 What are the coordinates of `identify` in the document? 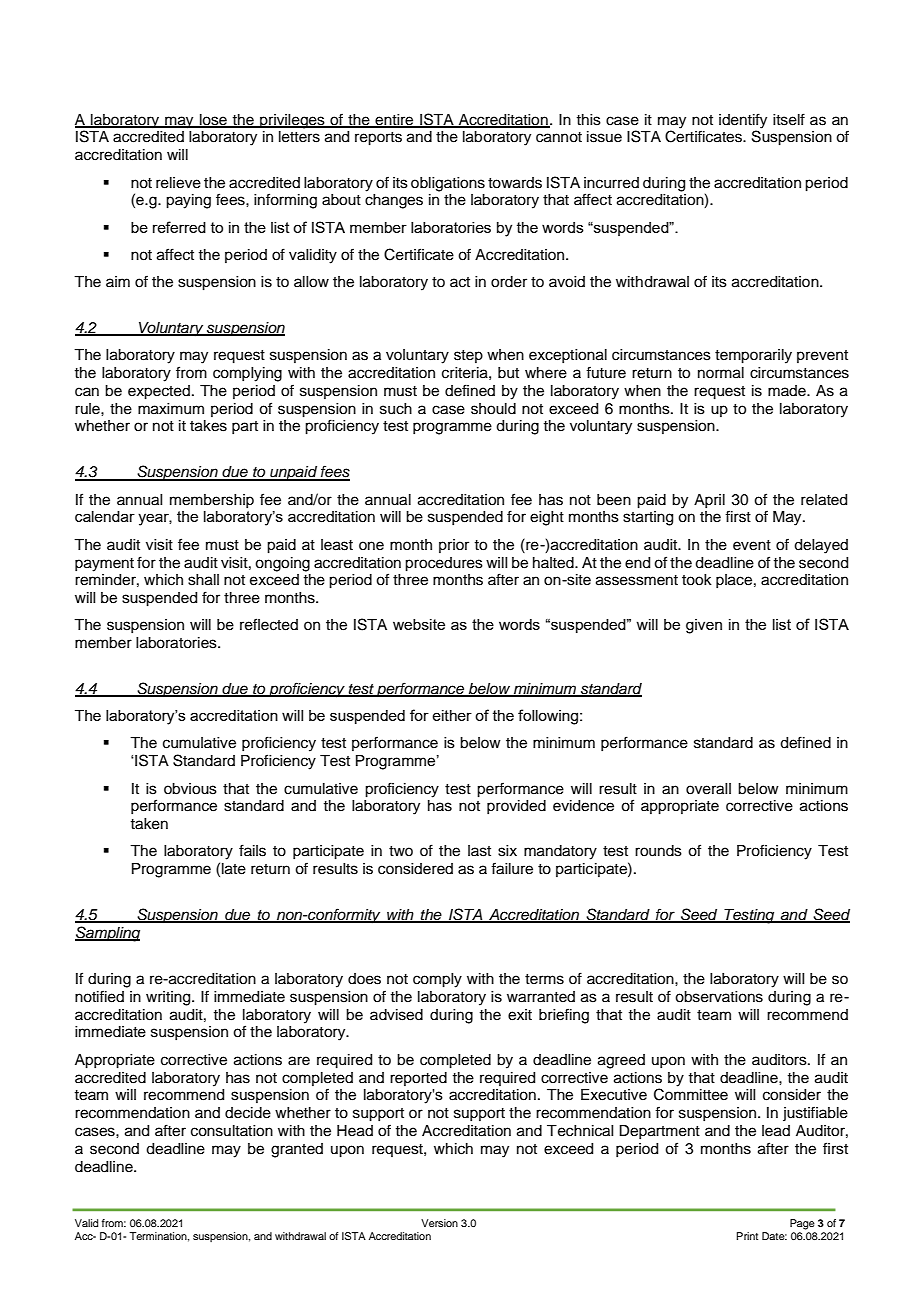 It's located at (743, 121).
